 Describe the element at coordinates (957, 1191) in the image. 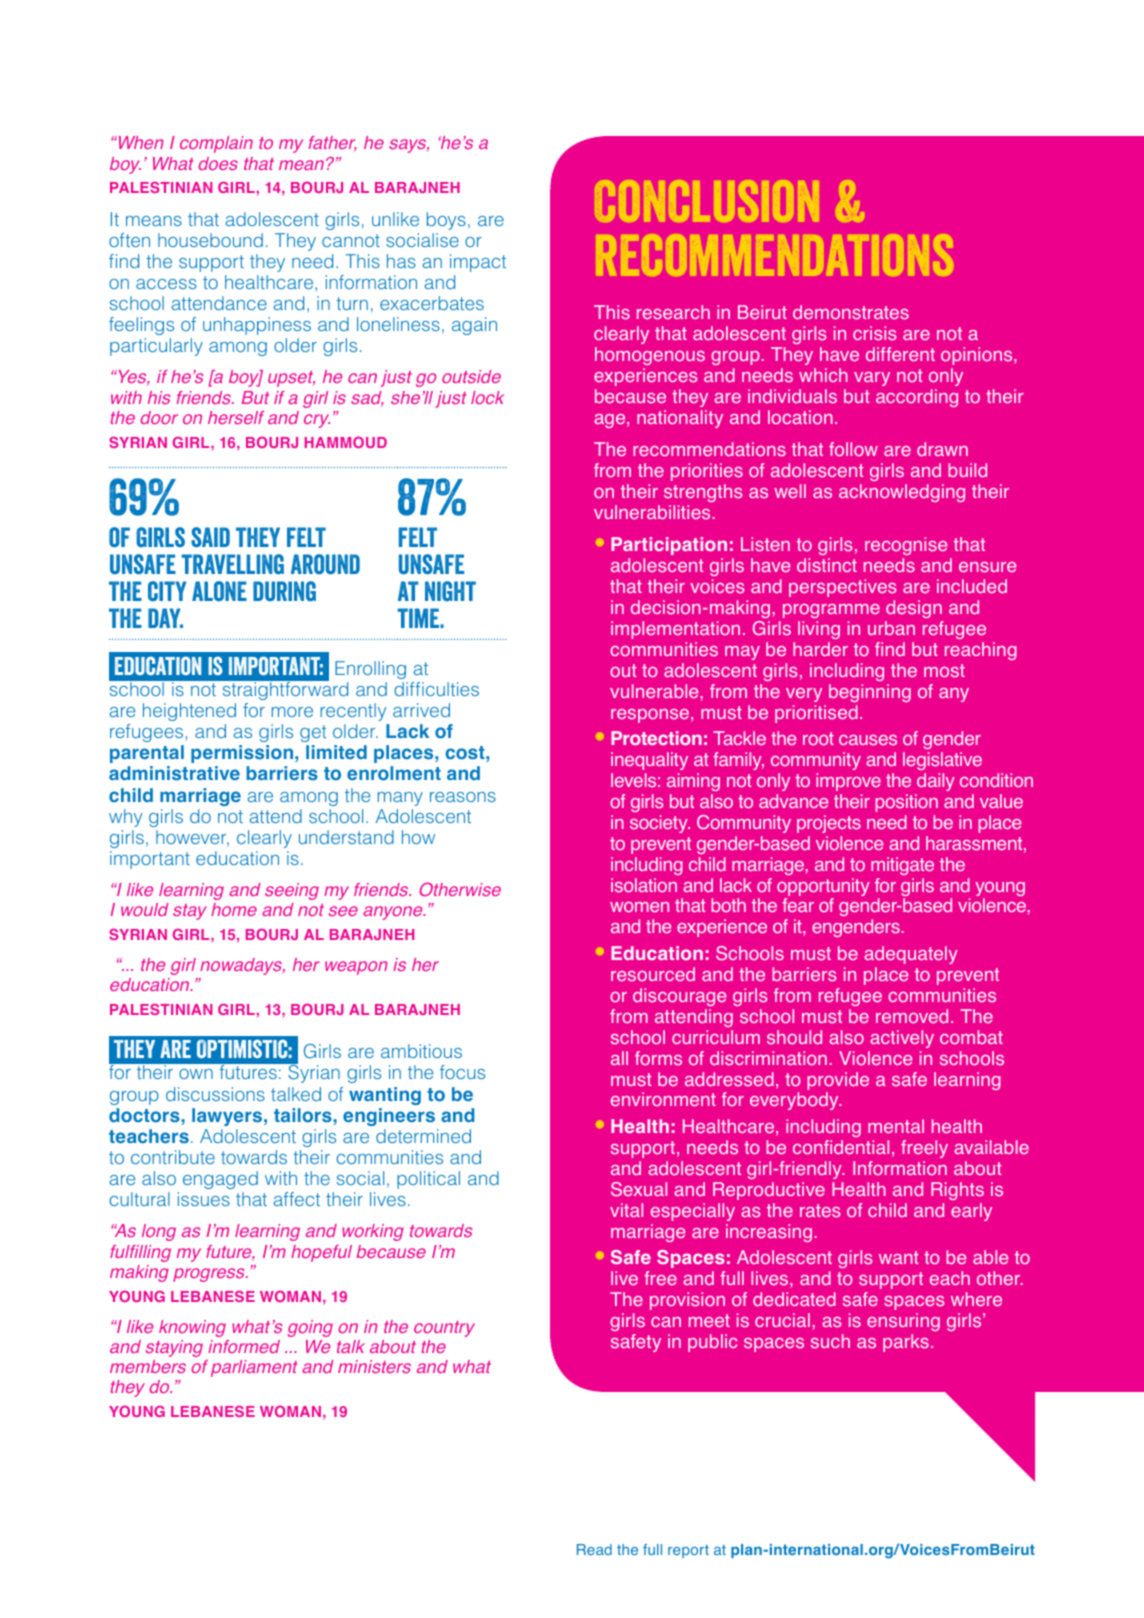

I see `Rights` at that location.
